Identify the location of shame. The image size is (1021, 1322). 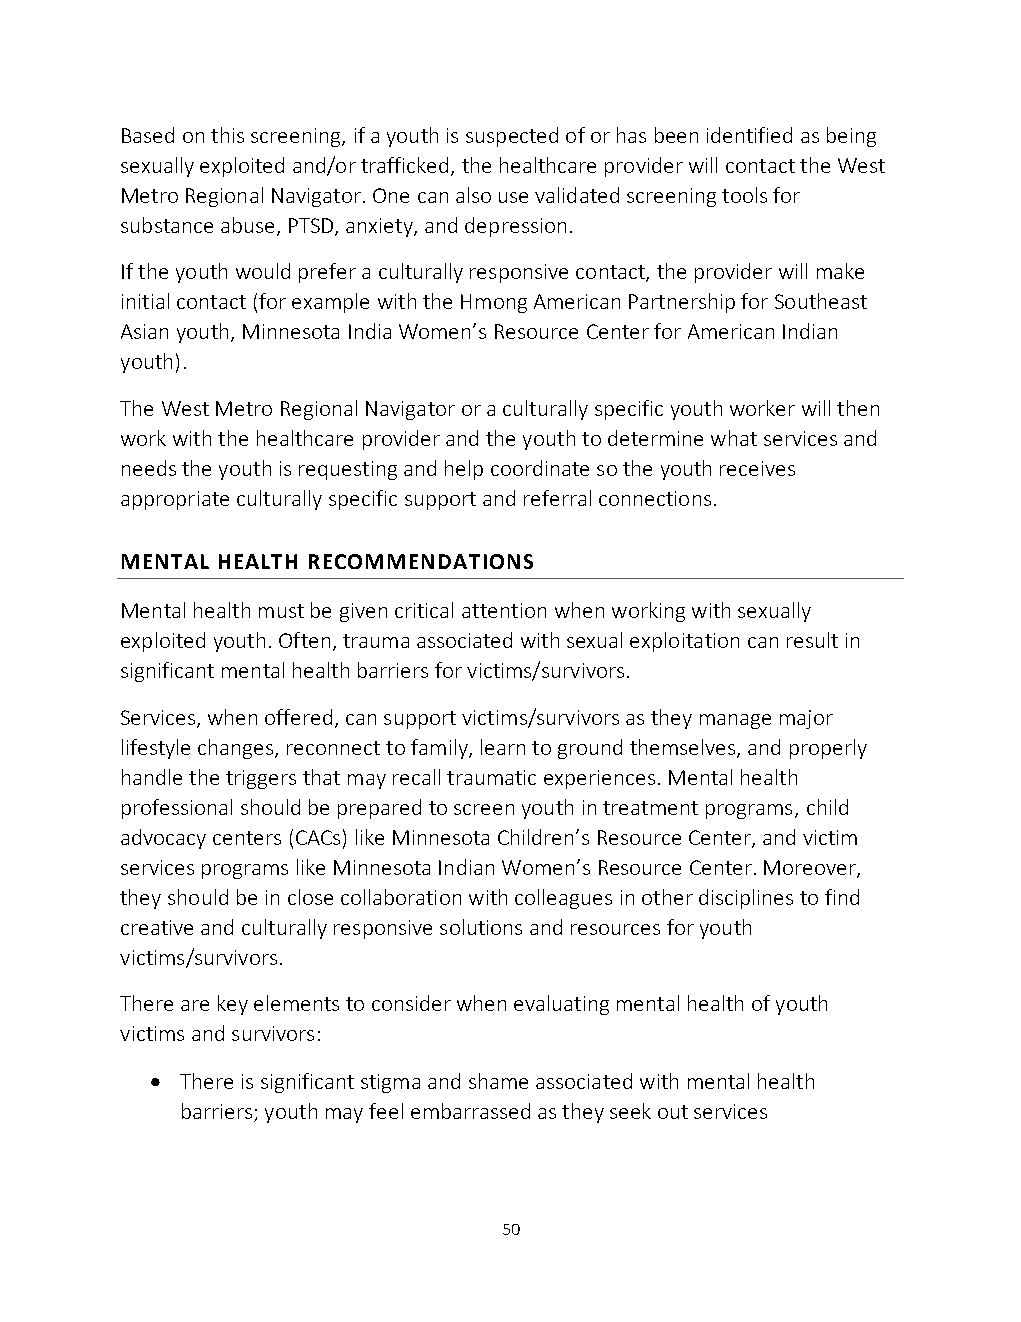
(498, 1081).
